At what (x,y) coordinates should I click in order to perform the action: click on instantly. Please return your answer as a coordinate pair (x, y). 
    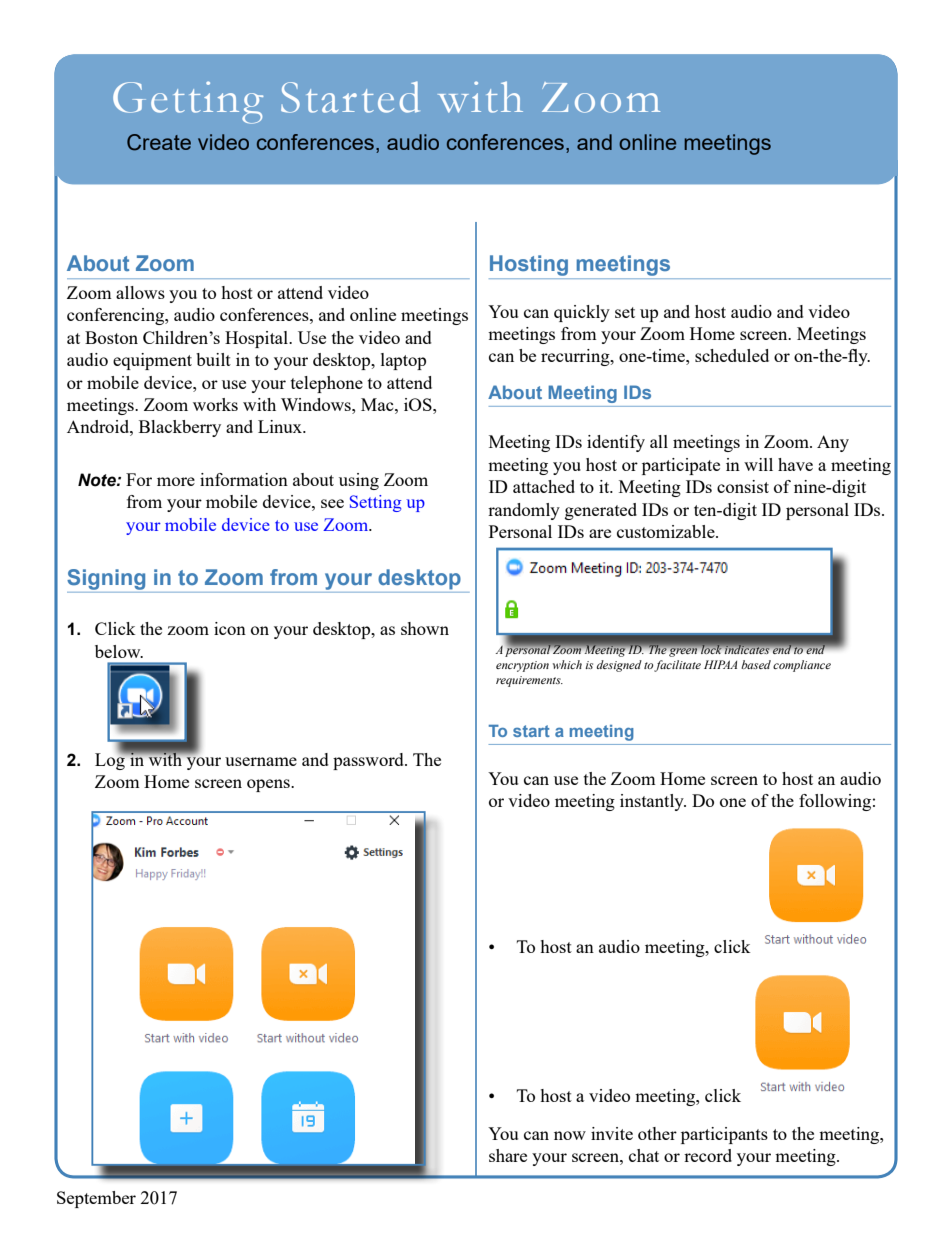
    Looking at the image, I should click on (653, 802).
